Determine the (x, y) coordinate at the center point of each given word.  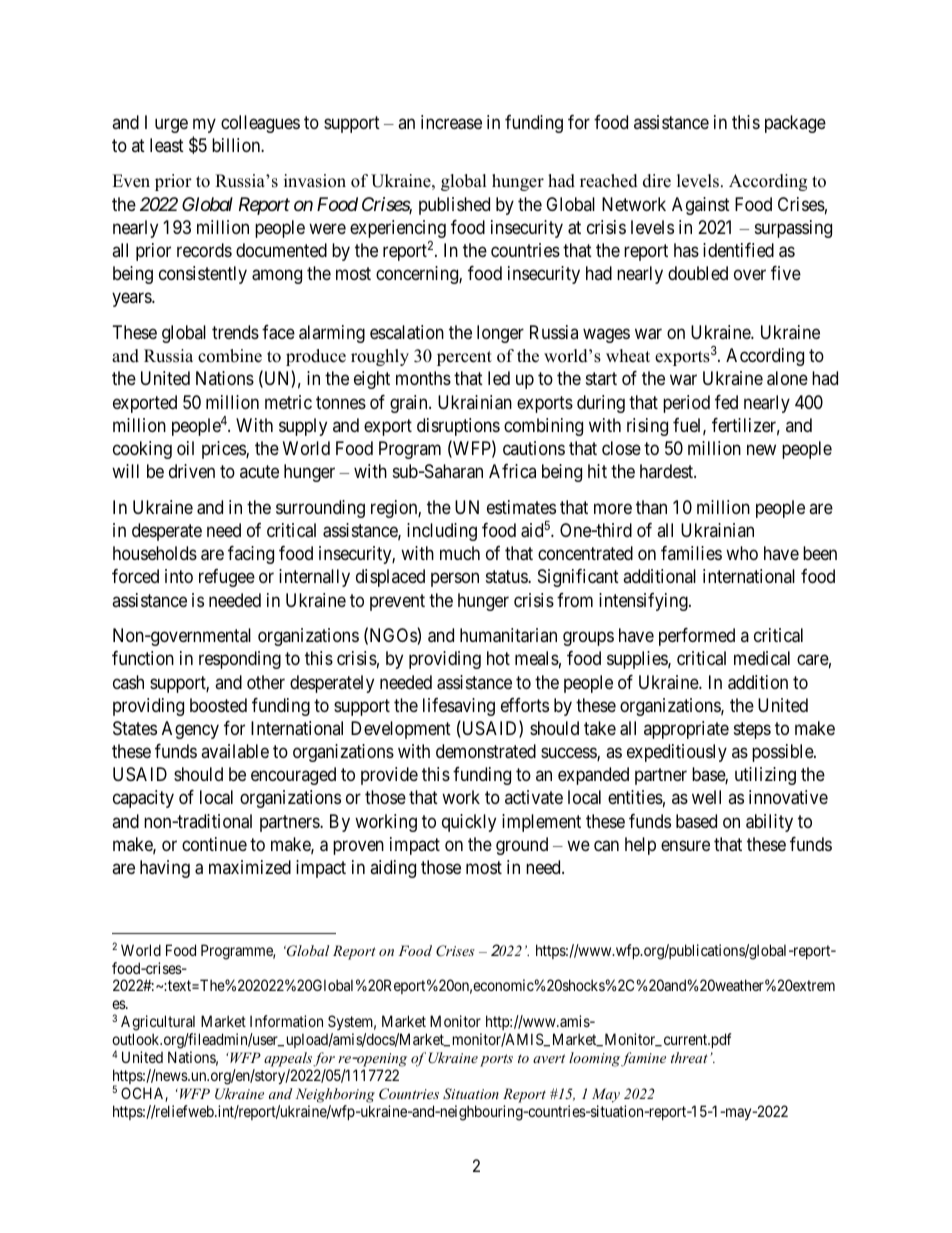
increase (451, 122)
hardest (667, 471)
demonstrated (486, 751)
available (235, 751)
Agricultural (158, 1024)
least (167, 145)
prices (224, 450)
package (795, 124)
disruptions (458, 427)
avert (549, 1058)
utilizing (765, 776)
